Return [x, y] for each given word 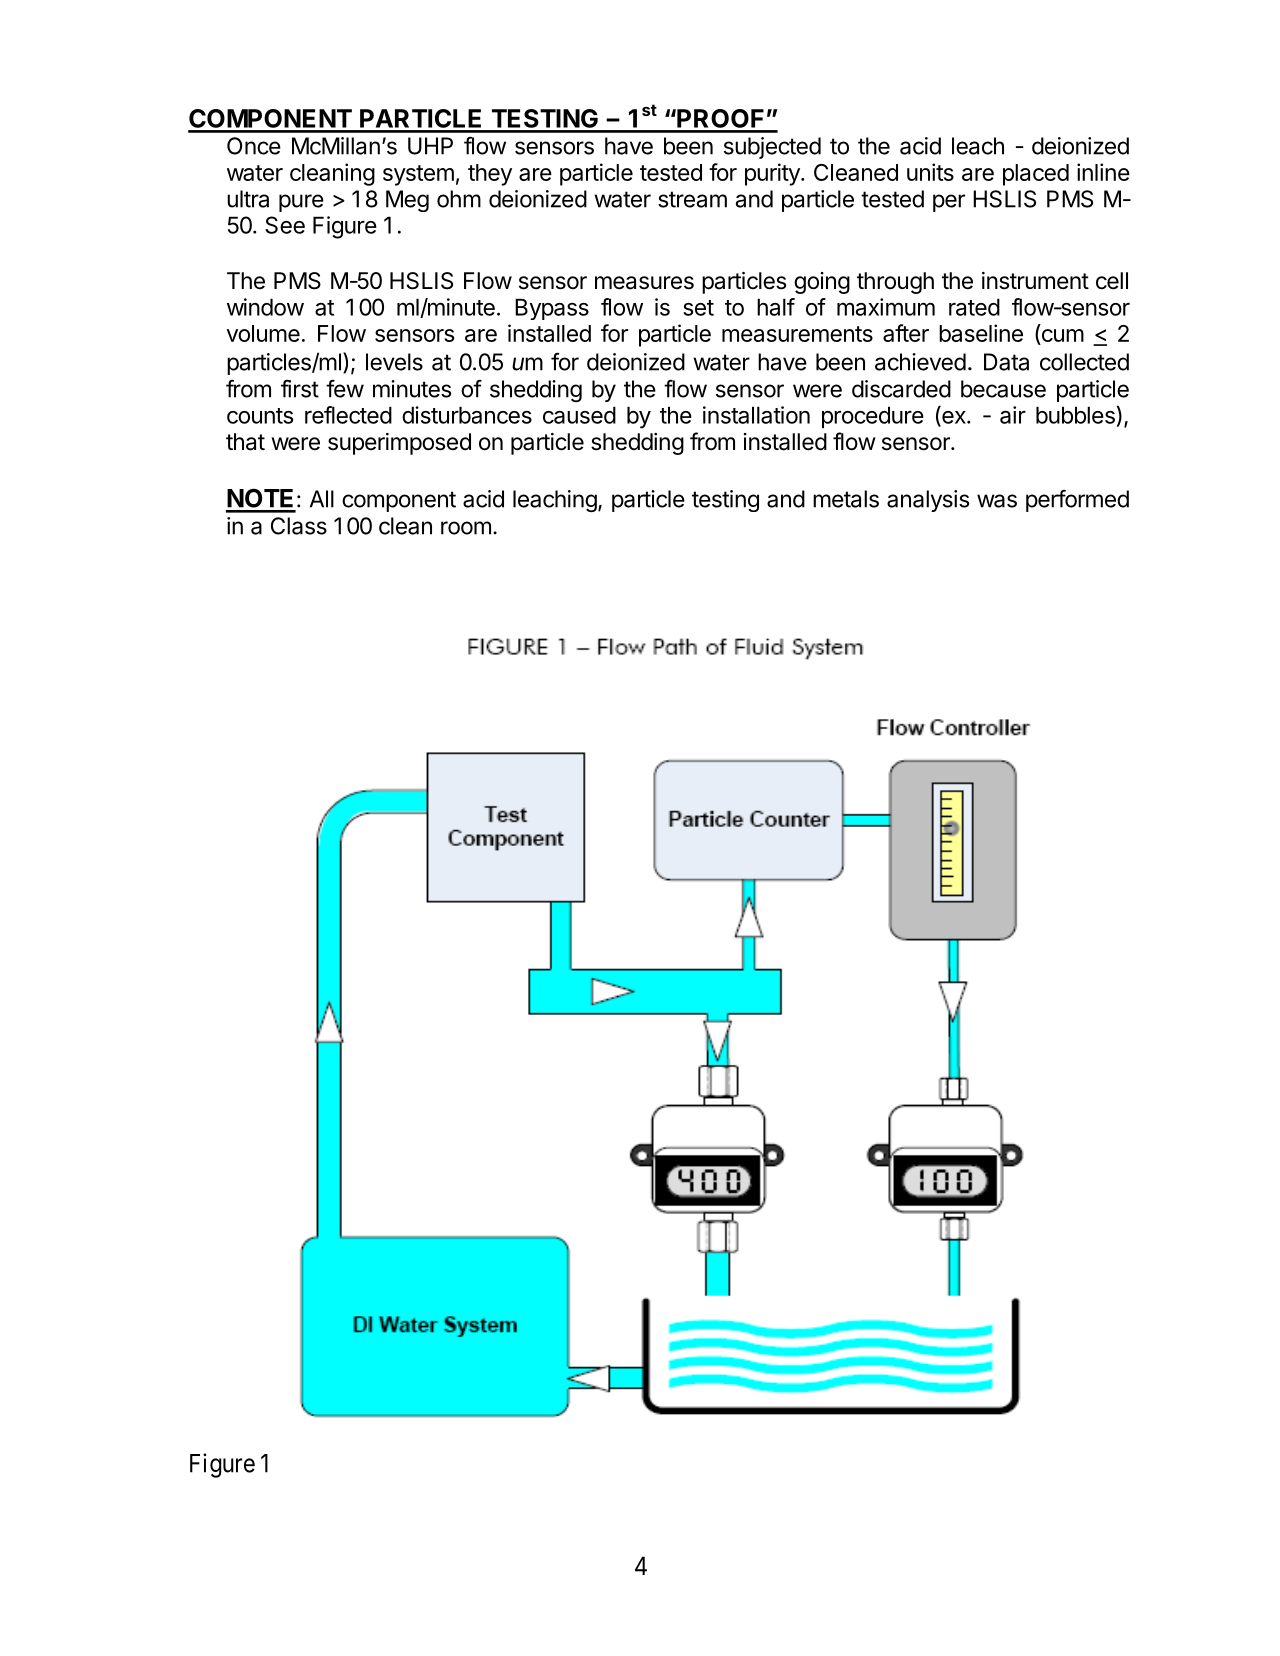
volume [263, 333]
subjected [772, 148]
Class [299, 526]
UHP [430, 146]
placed [1036, 175]
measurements [797, 334]
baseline [981, 333]
